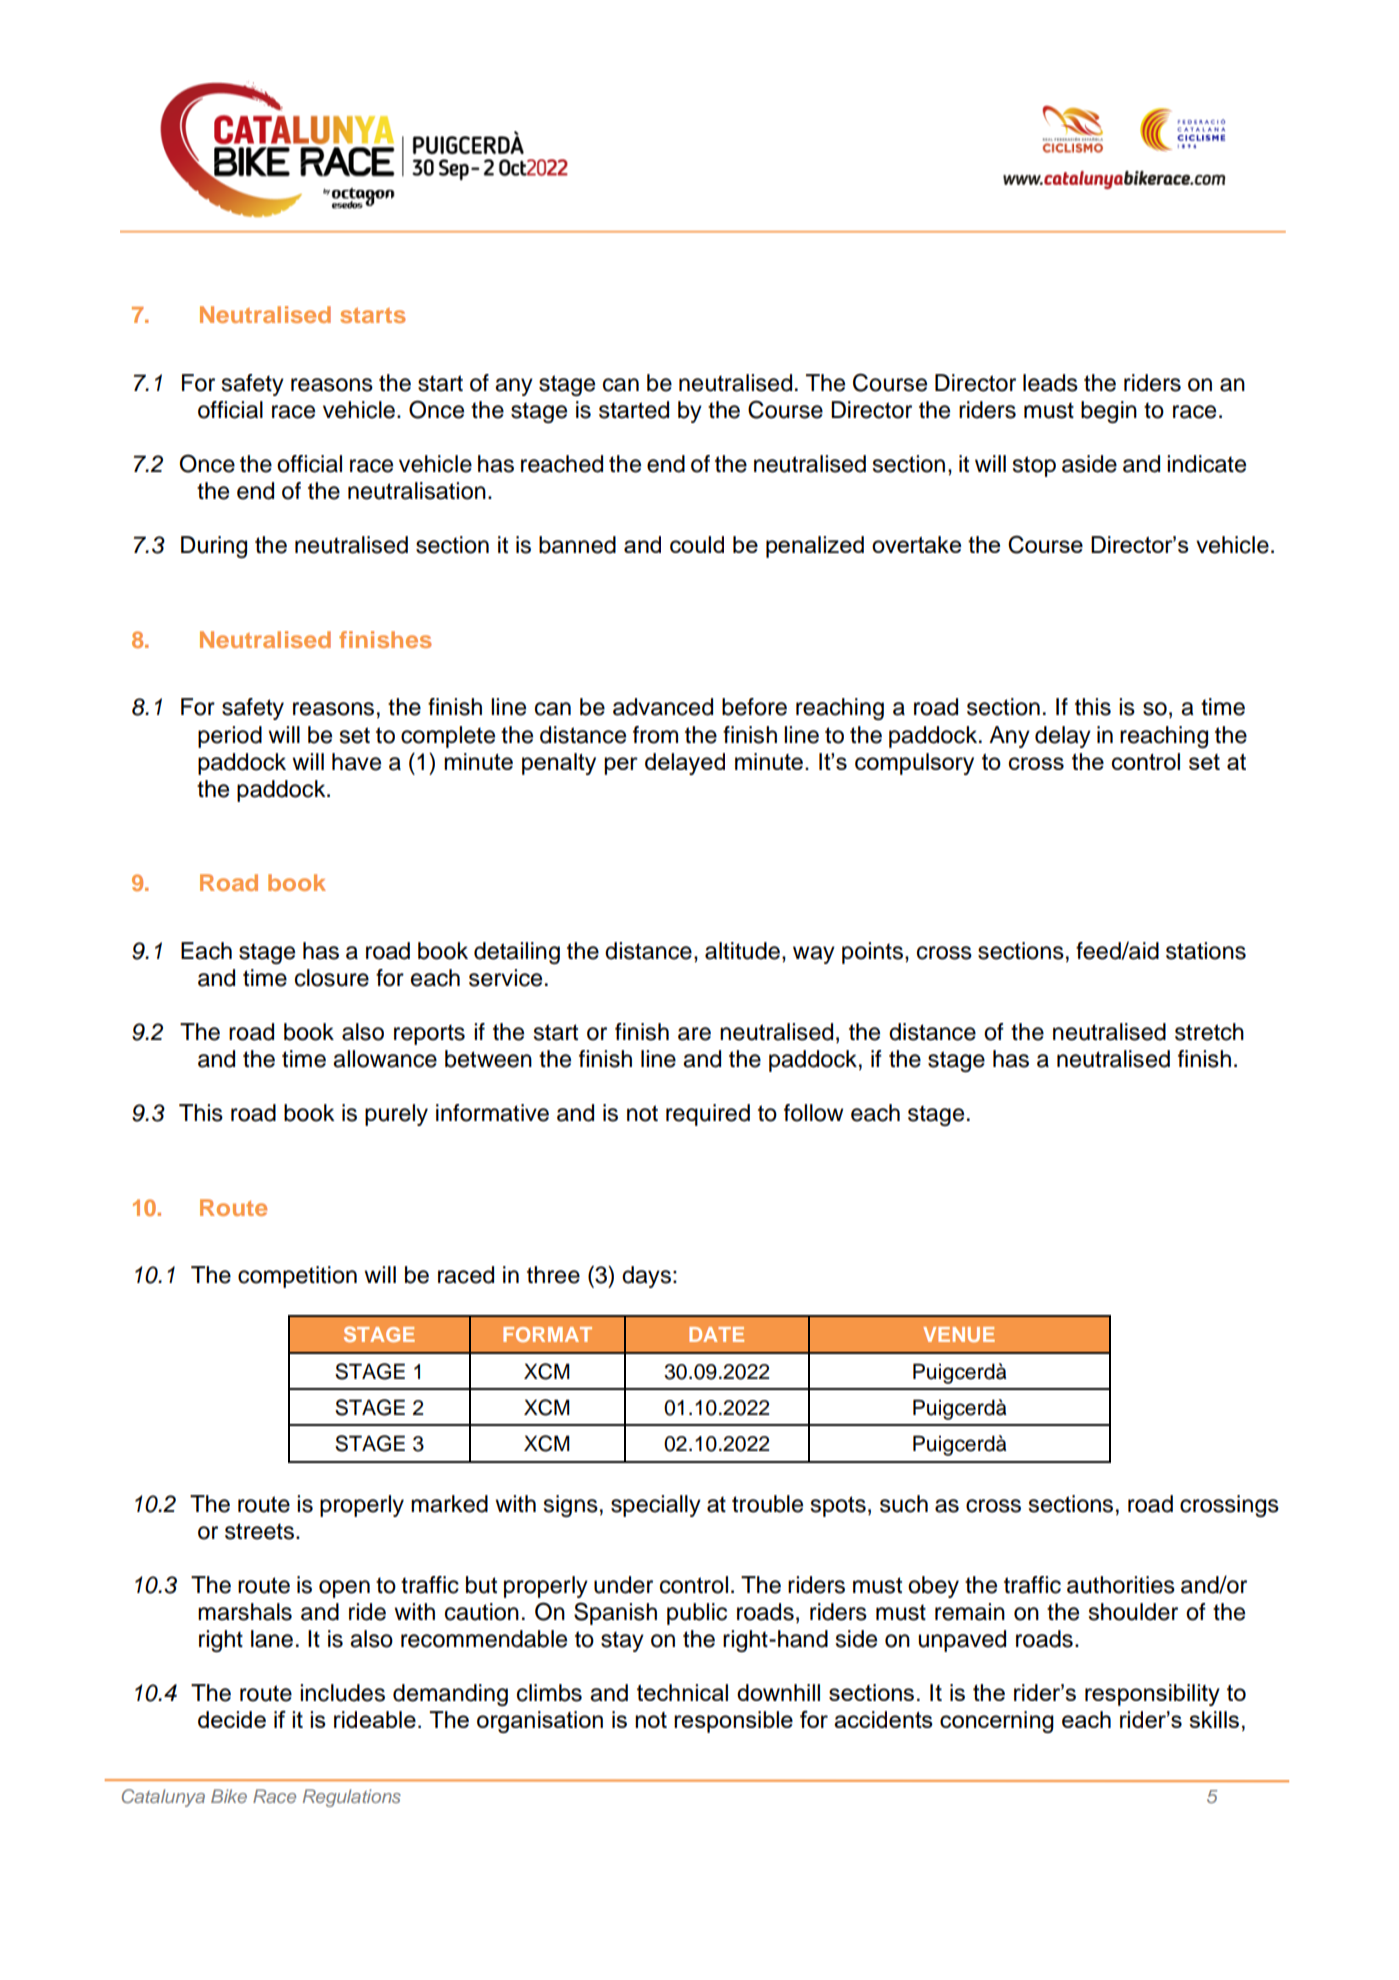  What do you see at coordinates (352, 1798) in the document?
I see `Regulations` at bounding box center [352, 1798].
